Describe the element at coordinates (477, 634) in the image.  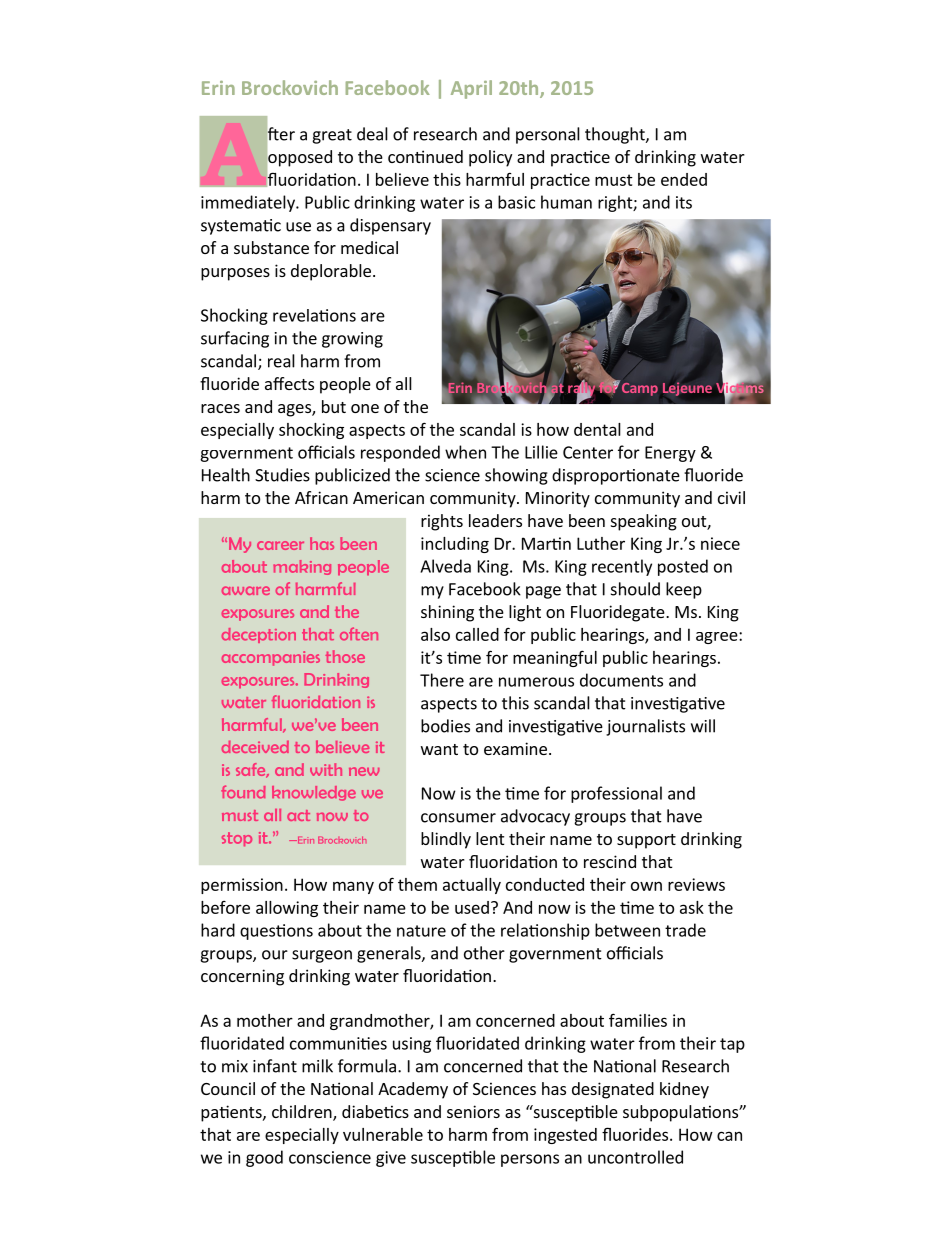
I see `called` at that location.
